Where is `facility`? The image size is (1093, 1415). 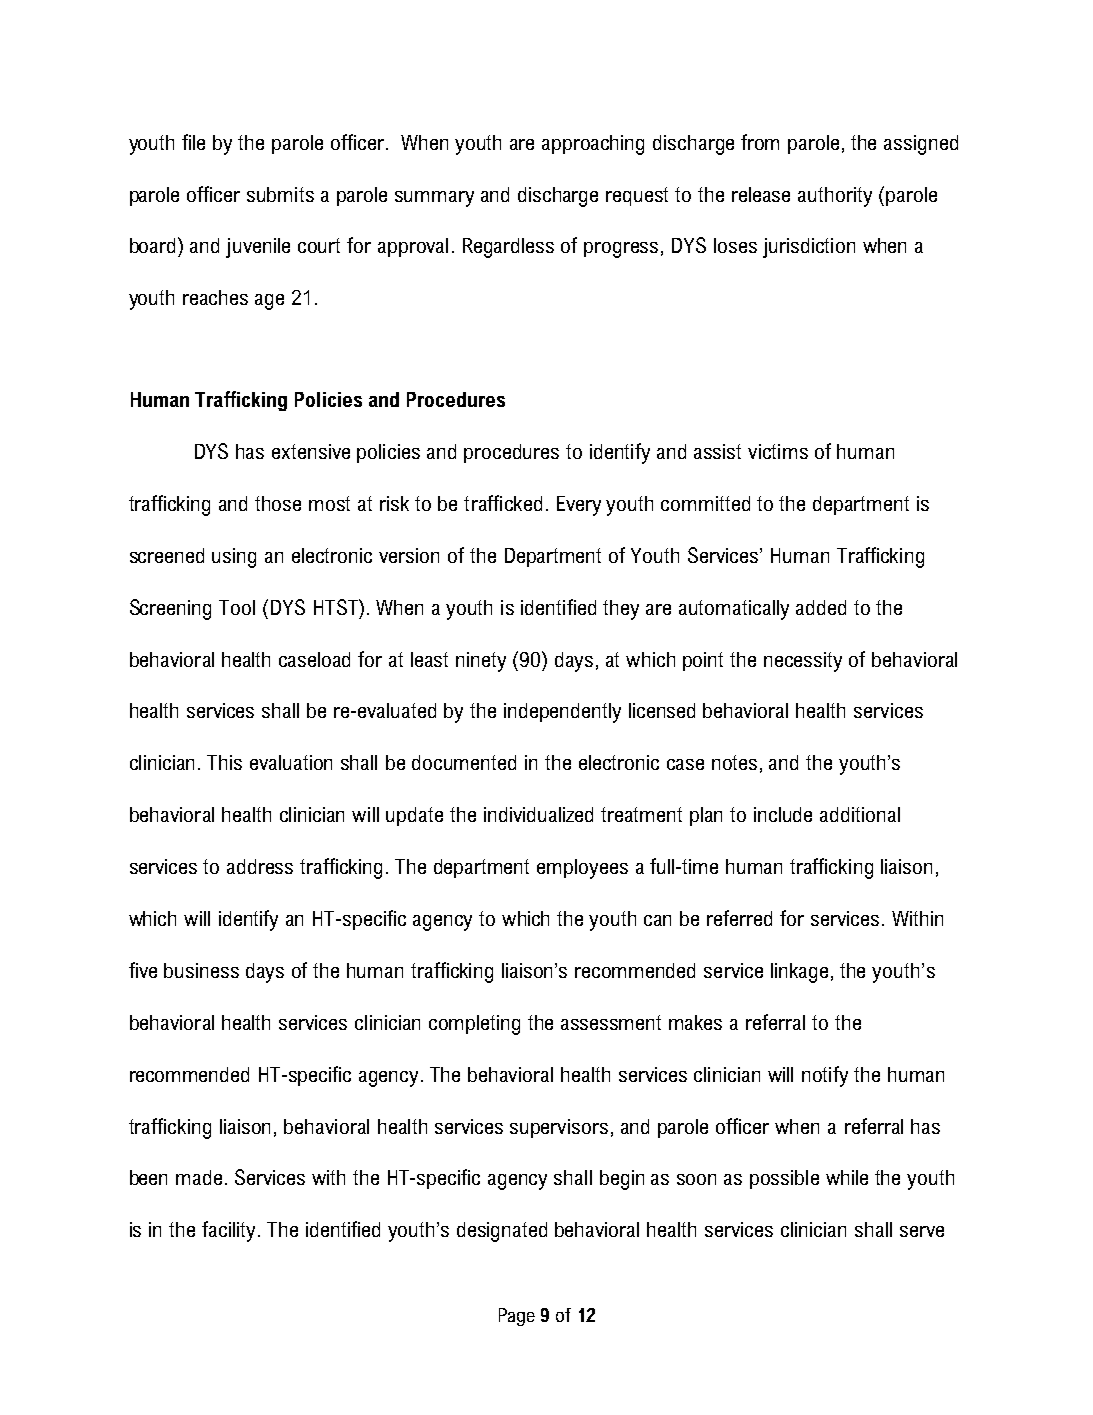 facility is located at coordinates (230, 1231).
